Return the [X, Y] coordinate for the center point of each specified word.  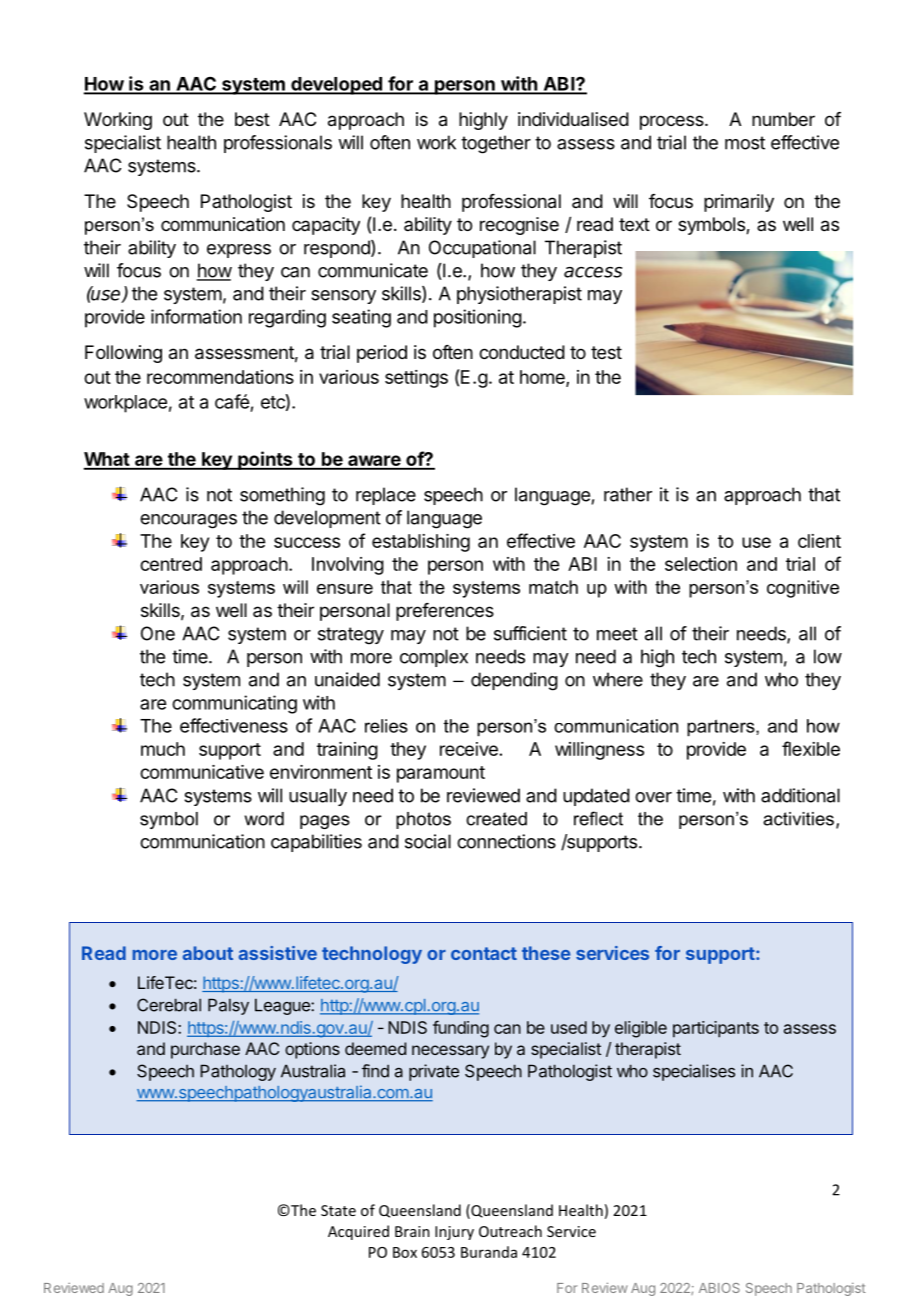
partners [722, 728]
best [252, 119]
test [606, 352]
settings [416, 379]
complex [434, 658]
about [208, 953]
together [496, 144]
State [338, 1210]
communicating [234, 704]
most [745, 143]
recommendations [220, 377]
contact [484, 953]
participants [716, 1029]
